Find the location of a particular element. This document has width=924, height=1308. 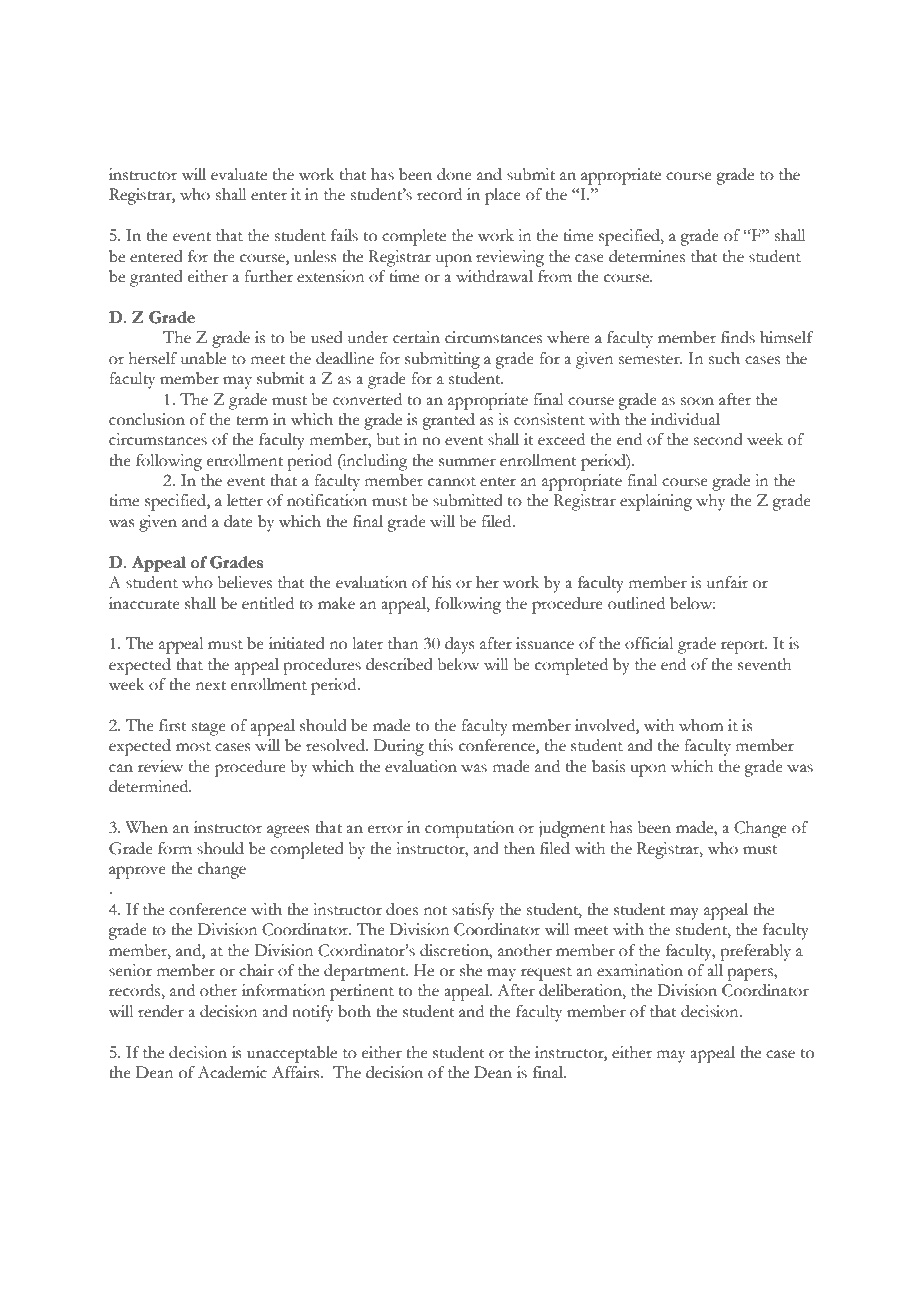

approve is located at coordinates (137, 872).
